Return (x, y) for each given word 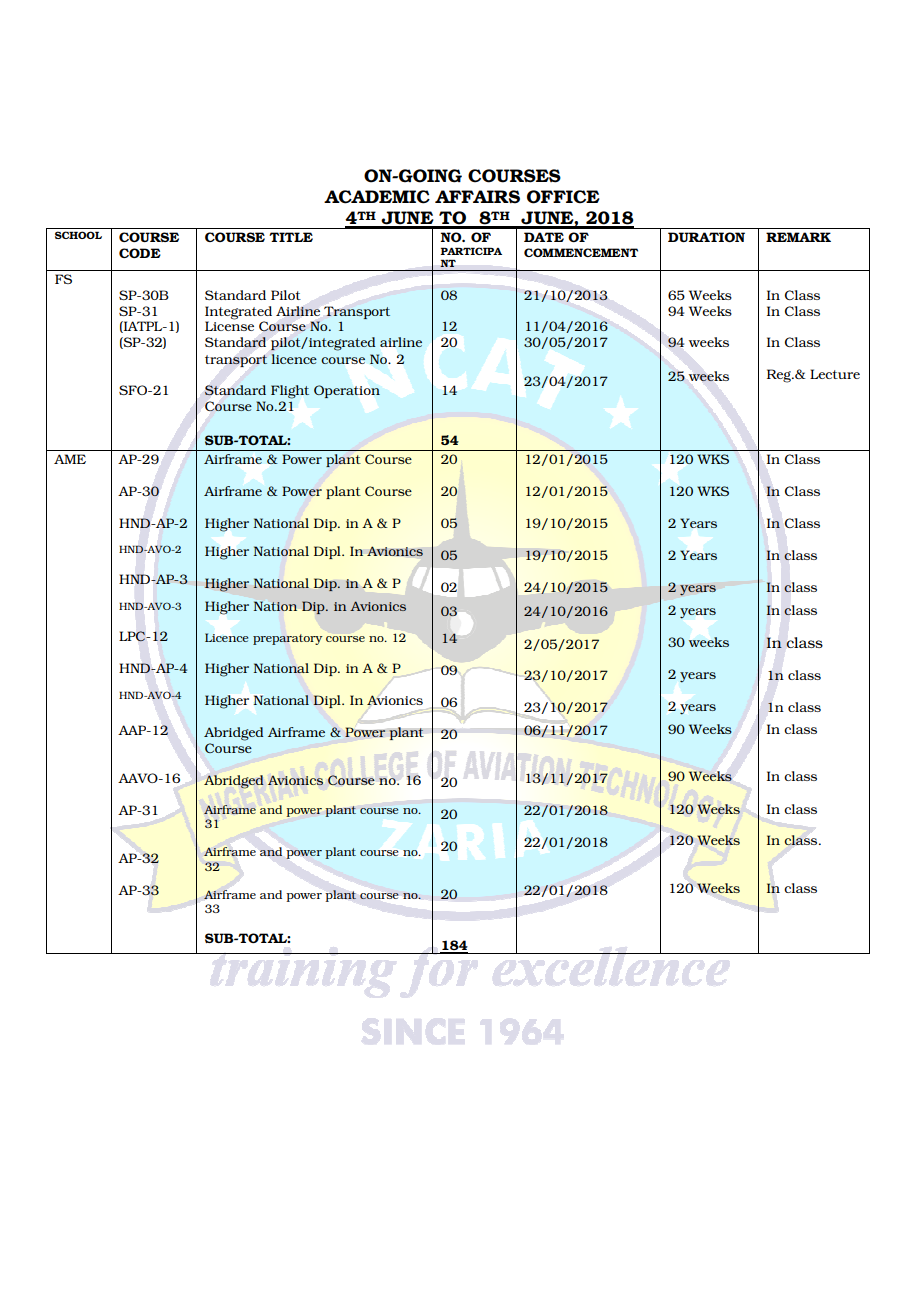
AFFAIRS (477, 197)
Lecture (835, 374)
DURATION (706, 237)
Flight (290, 392)
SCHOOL (78, 235)
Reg (780, 376)
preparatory (287, 639)
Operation (347, 391)
